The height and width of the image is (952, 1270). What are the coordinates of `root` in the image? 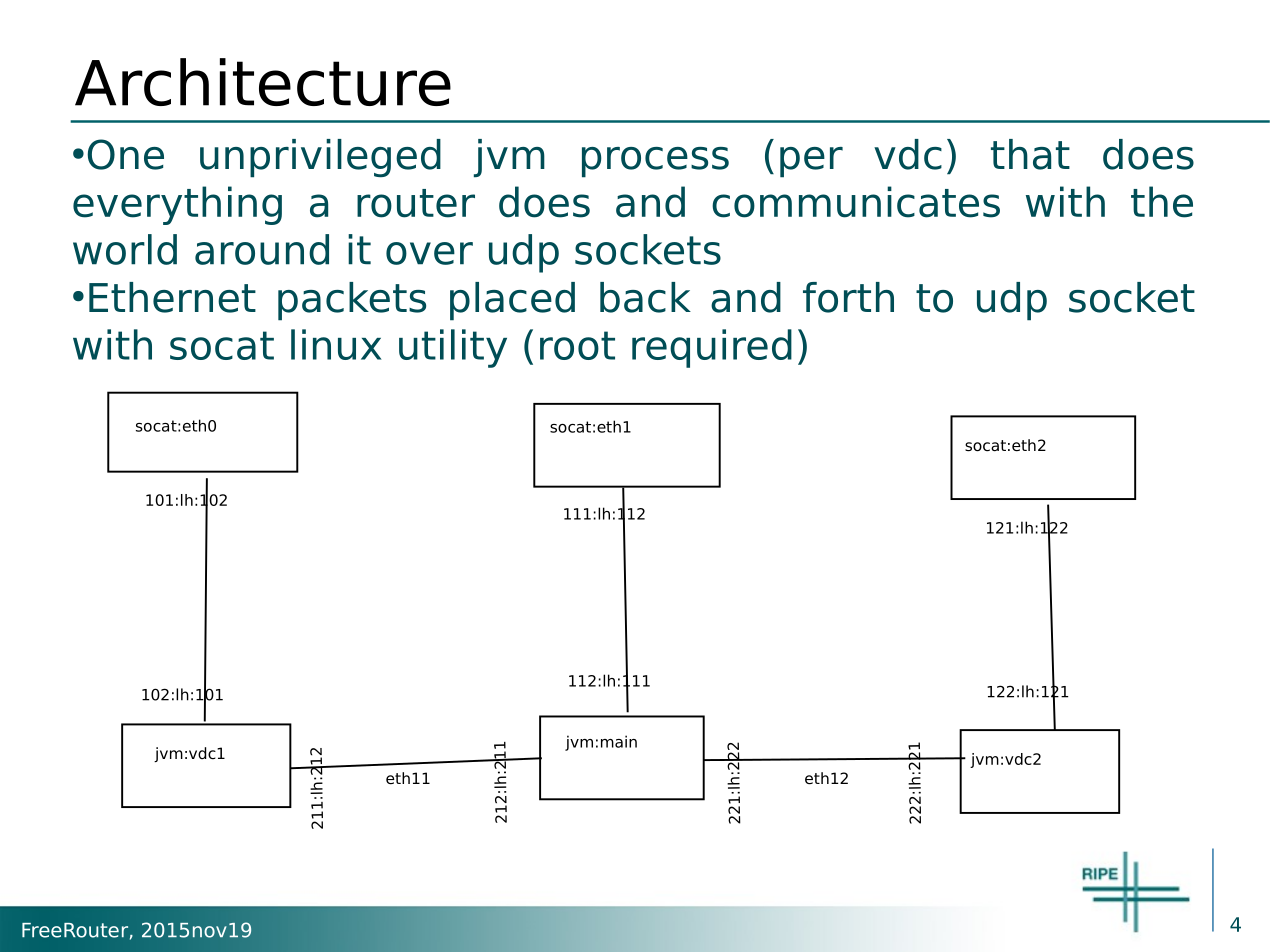 It's located at (577, 345).
